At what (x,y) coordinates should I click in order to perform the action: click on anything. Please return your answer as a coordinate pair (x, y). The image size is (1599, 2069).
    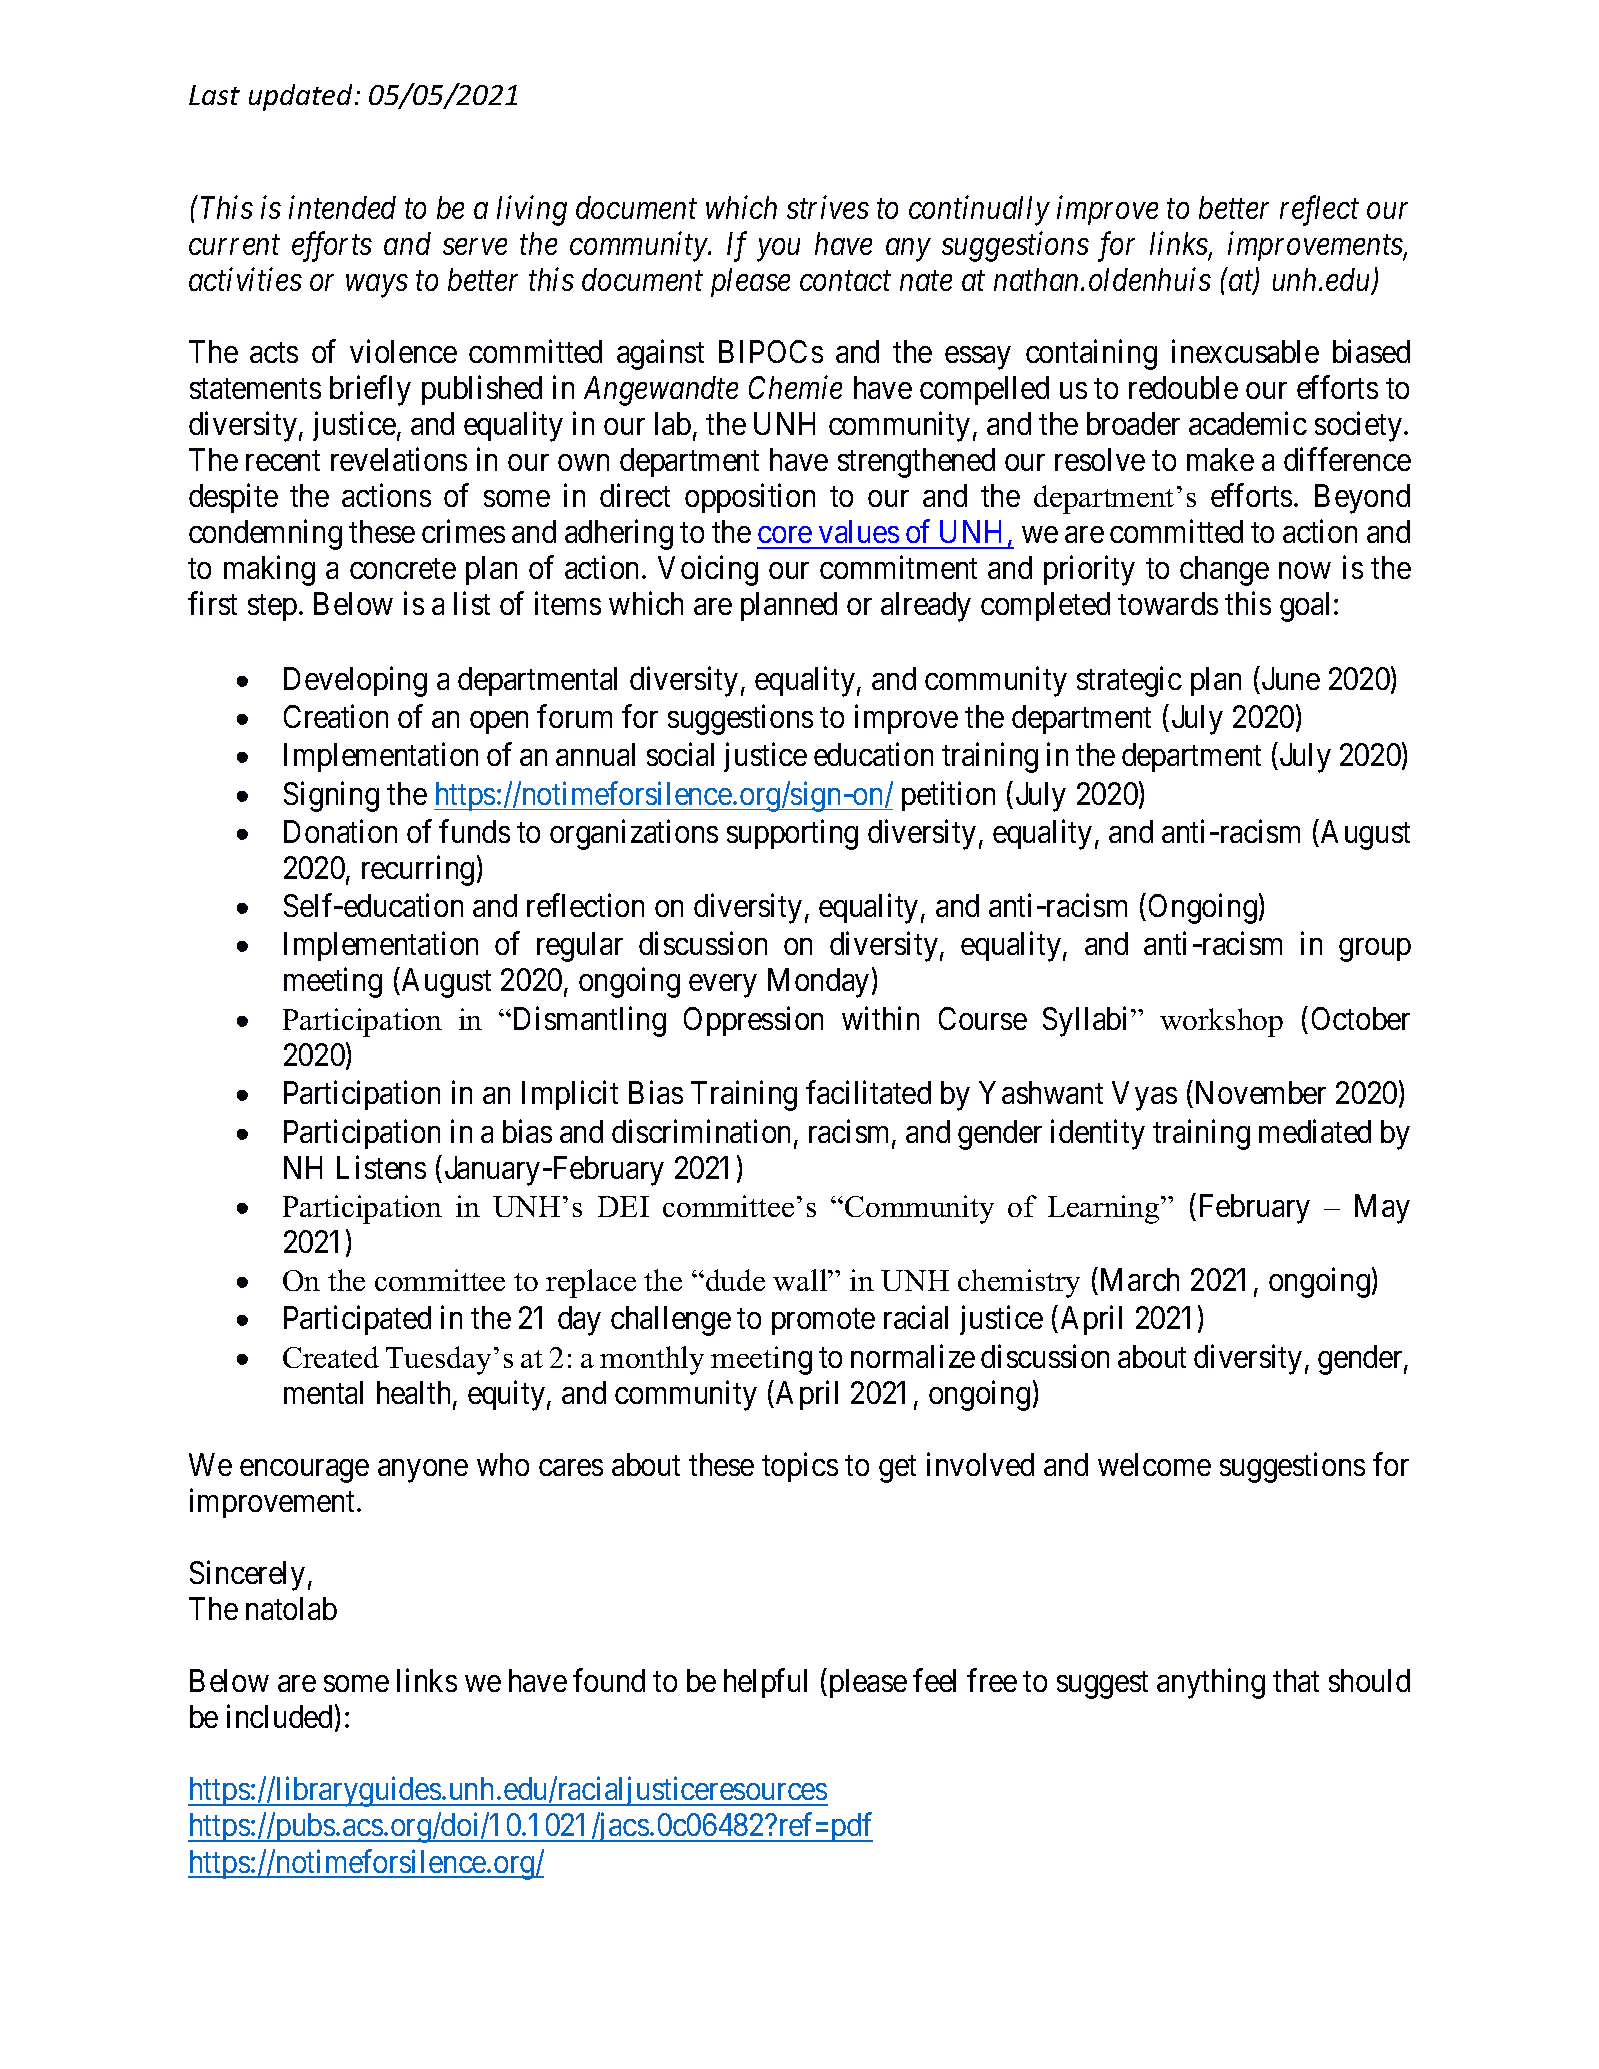
    Looking at the image, I should click on (1211, 1684).
